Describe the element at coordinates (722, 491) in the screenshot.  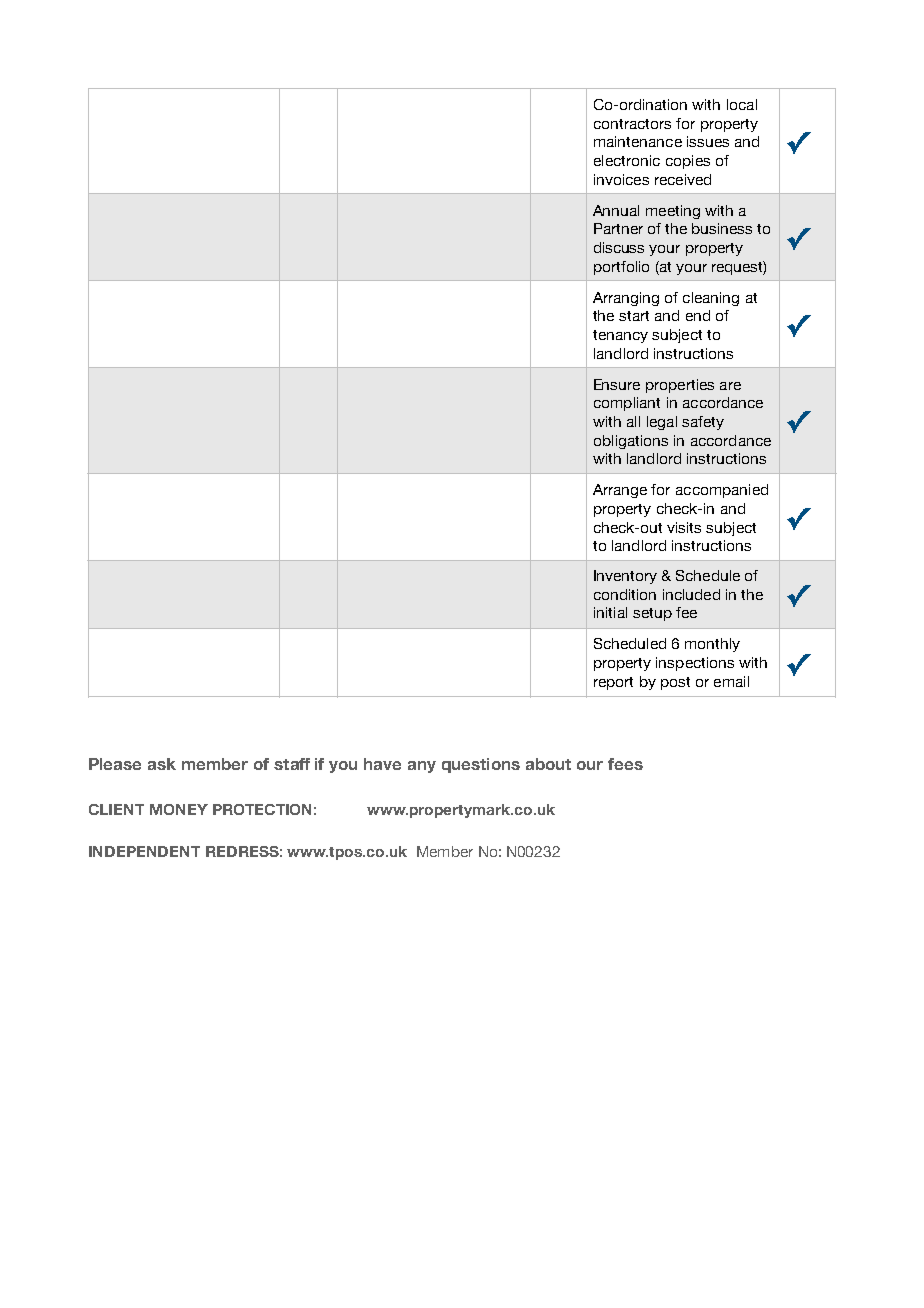
I see `accompanied` at that location.
